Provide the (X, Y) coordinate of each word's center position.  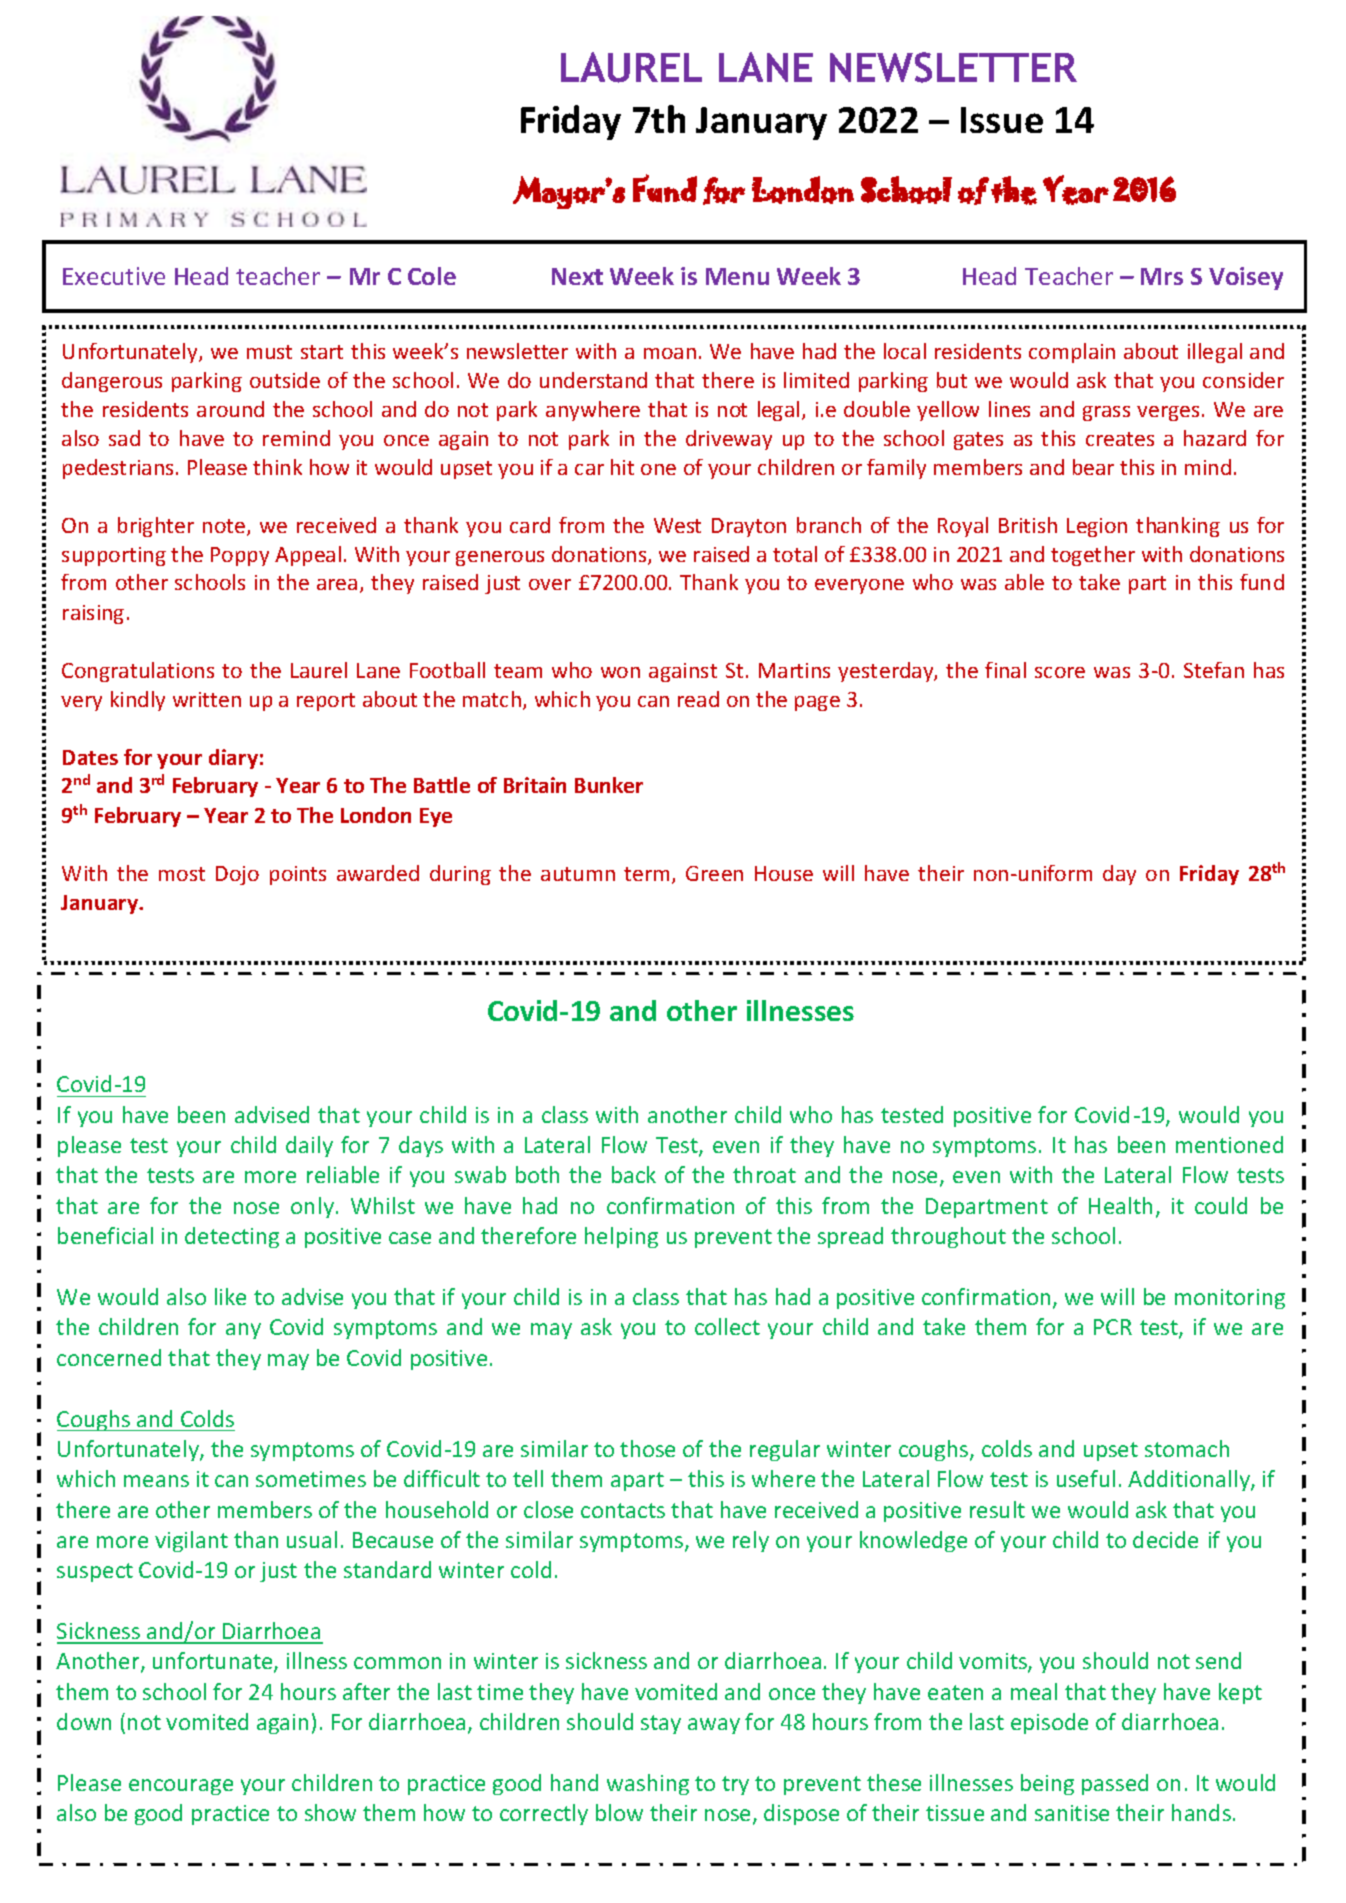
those (647, 1448)
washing (648, 1784)
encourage (181, 1787)
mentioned (1229, 1144)
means (156, 1481)
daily (309, 1146)
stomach (1187, 1448)
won (620, 672)
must (269, 352)
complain (1072, 353)
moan (670, 353)
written (207, 699)
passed (1115, 1784)
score (1060, 672)
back (634, 1174)
